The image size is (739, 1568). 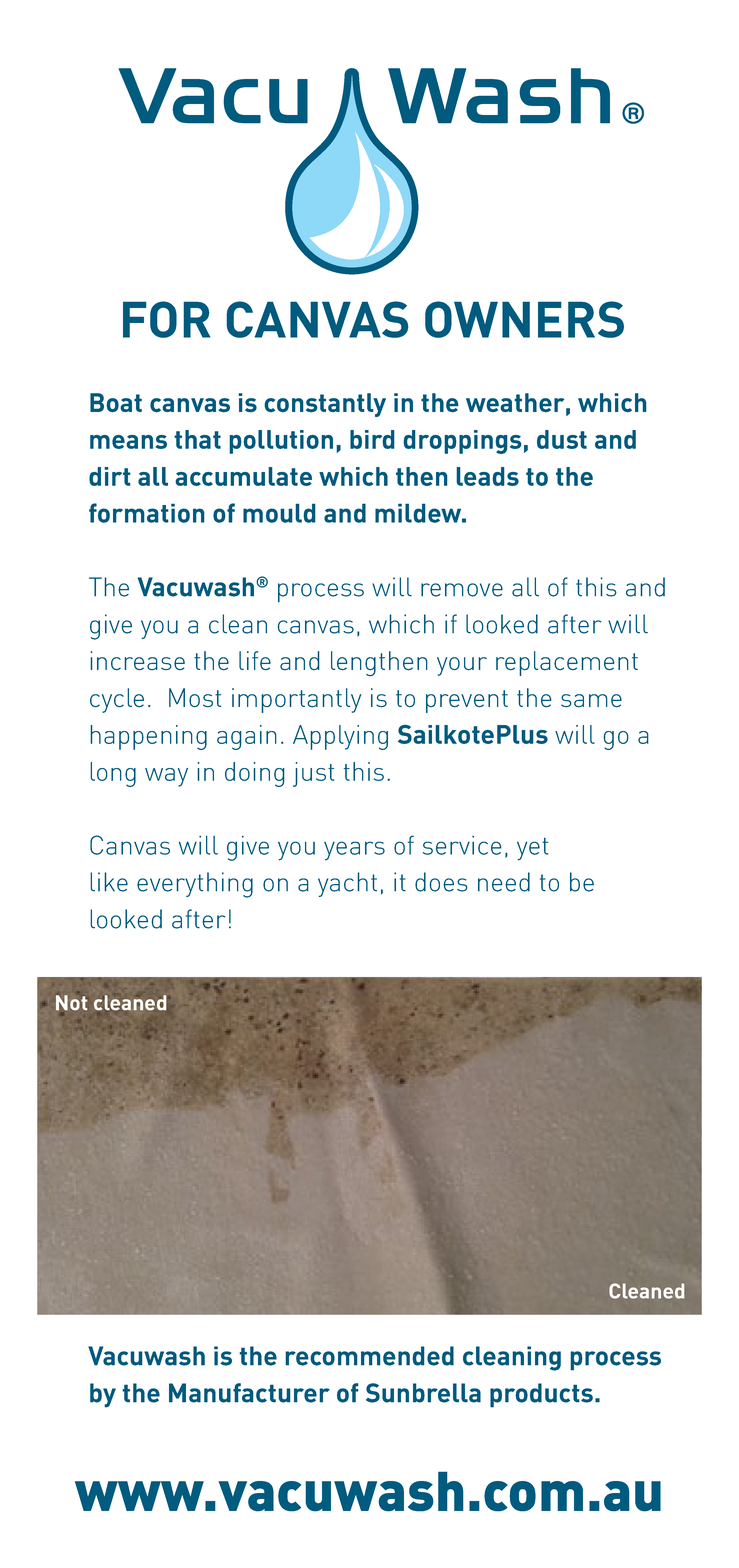 What do you see at coordinates (249, 1393) in the screenshot?
I see `Manufacturer` at bounding box center [249, 1393].
